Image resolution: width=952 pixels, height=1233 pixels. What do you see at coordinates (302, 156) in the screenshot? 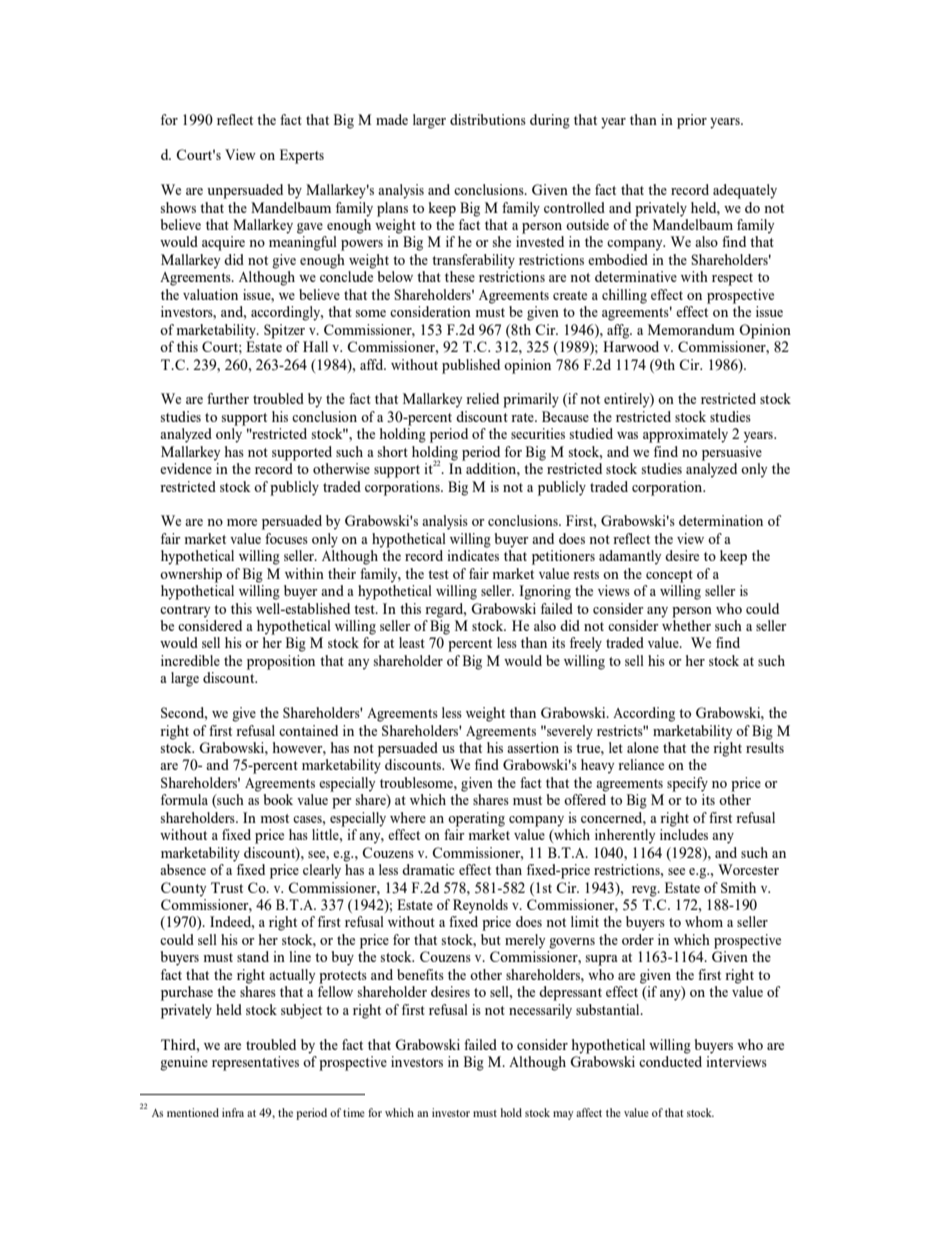
I see `Experts` at bounding box center [302, 156].
